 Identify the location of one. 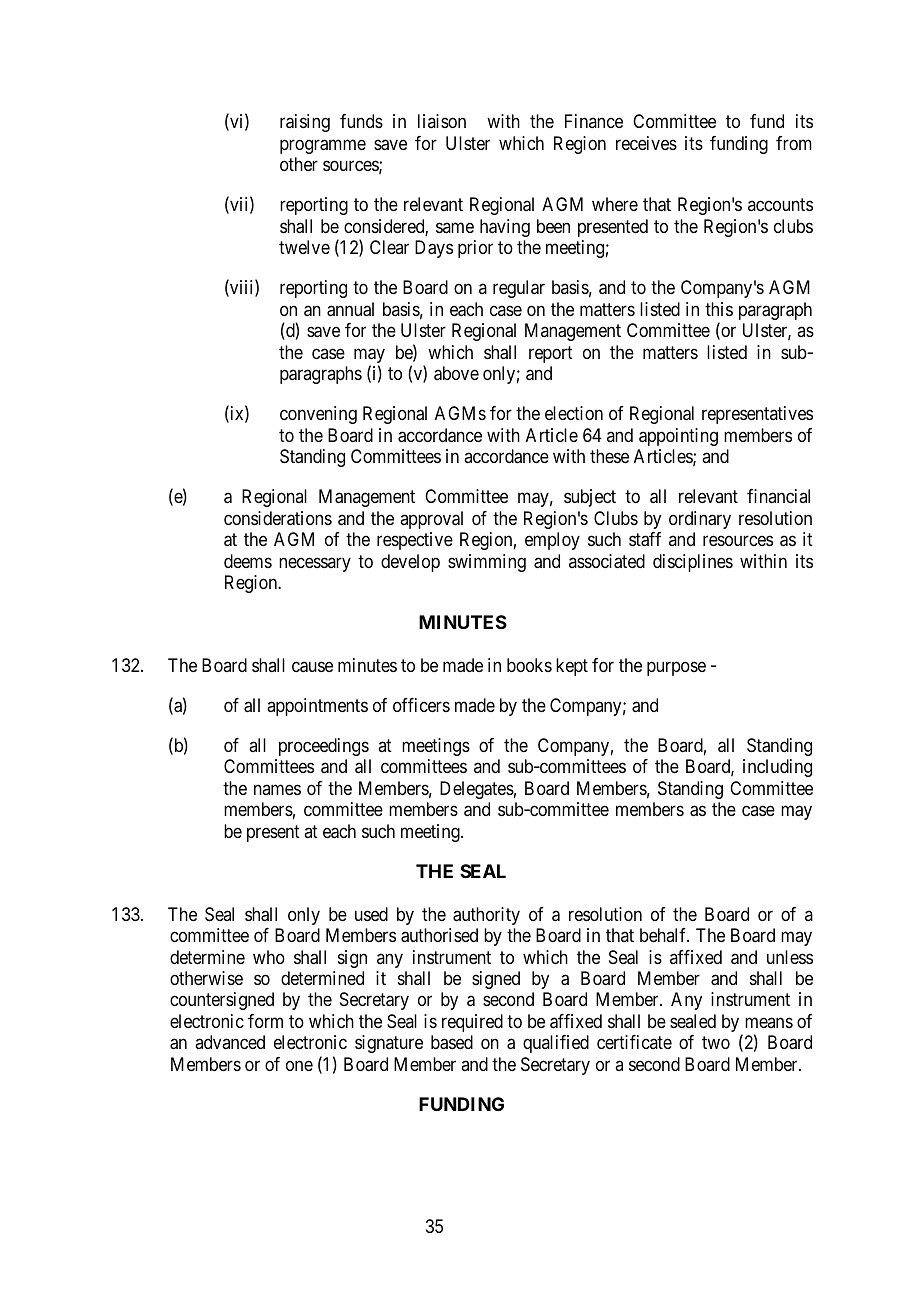
(299, 1065).
